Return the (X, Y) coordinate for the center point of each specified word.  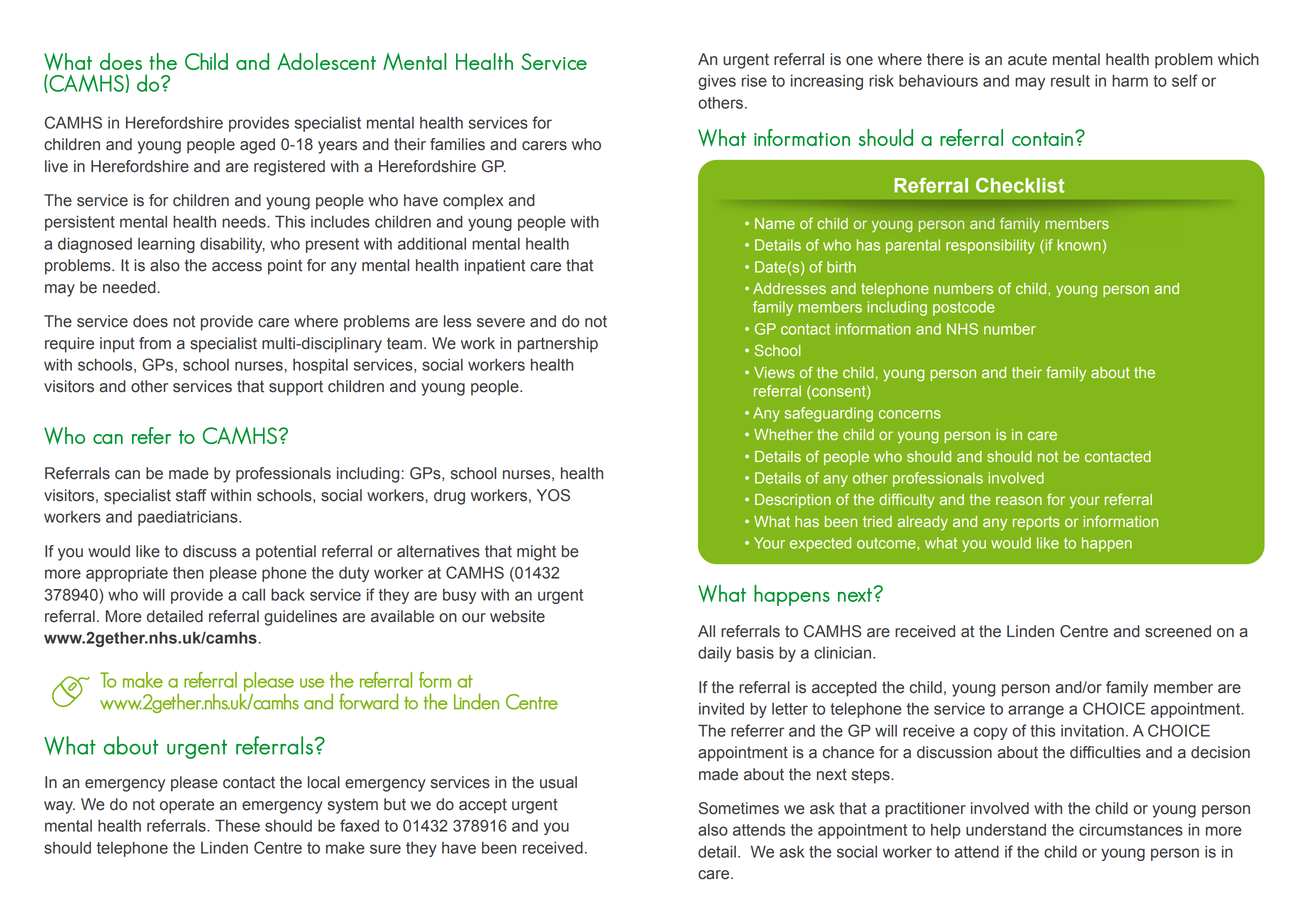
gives (717, 82)
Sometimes (739, 808)
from (155, 343)
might (536, 553)
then (188, 573)
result (1070, 80)
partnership (558, 345)
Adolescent (326, 61)
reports (1036, 523)
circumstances (1131, 830)
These (237, 825)
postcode (964, 308)
